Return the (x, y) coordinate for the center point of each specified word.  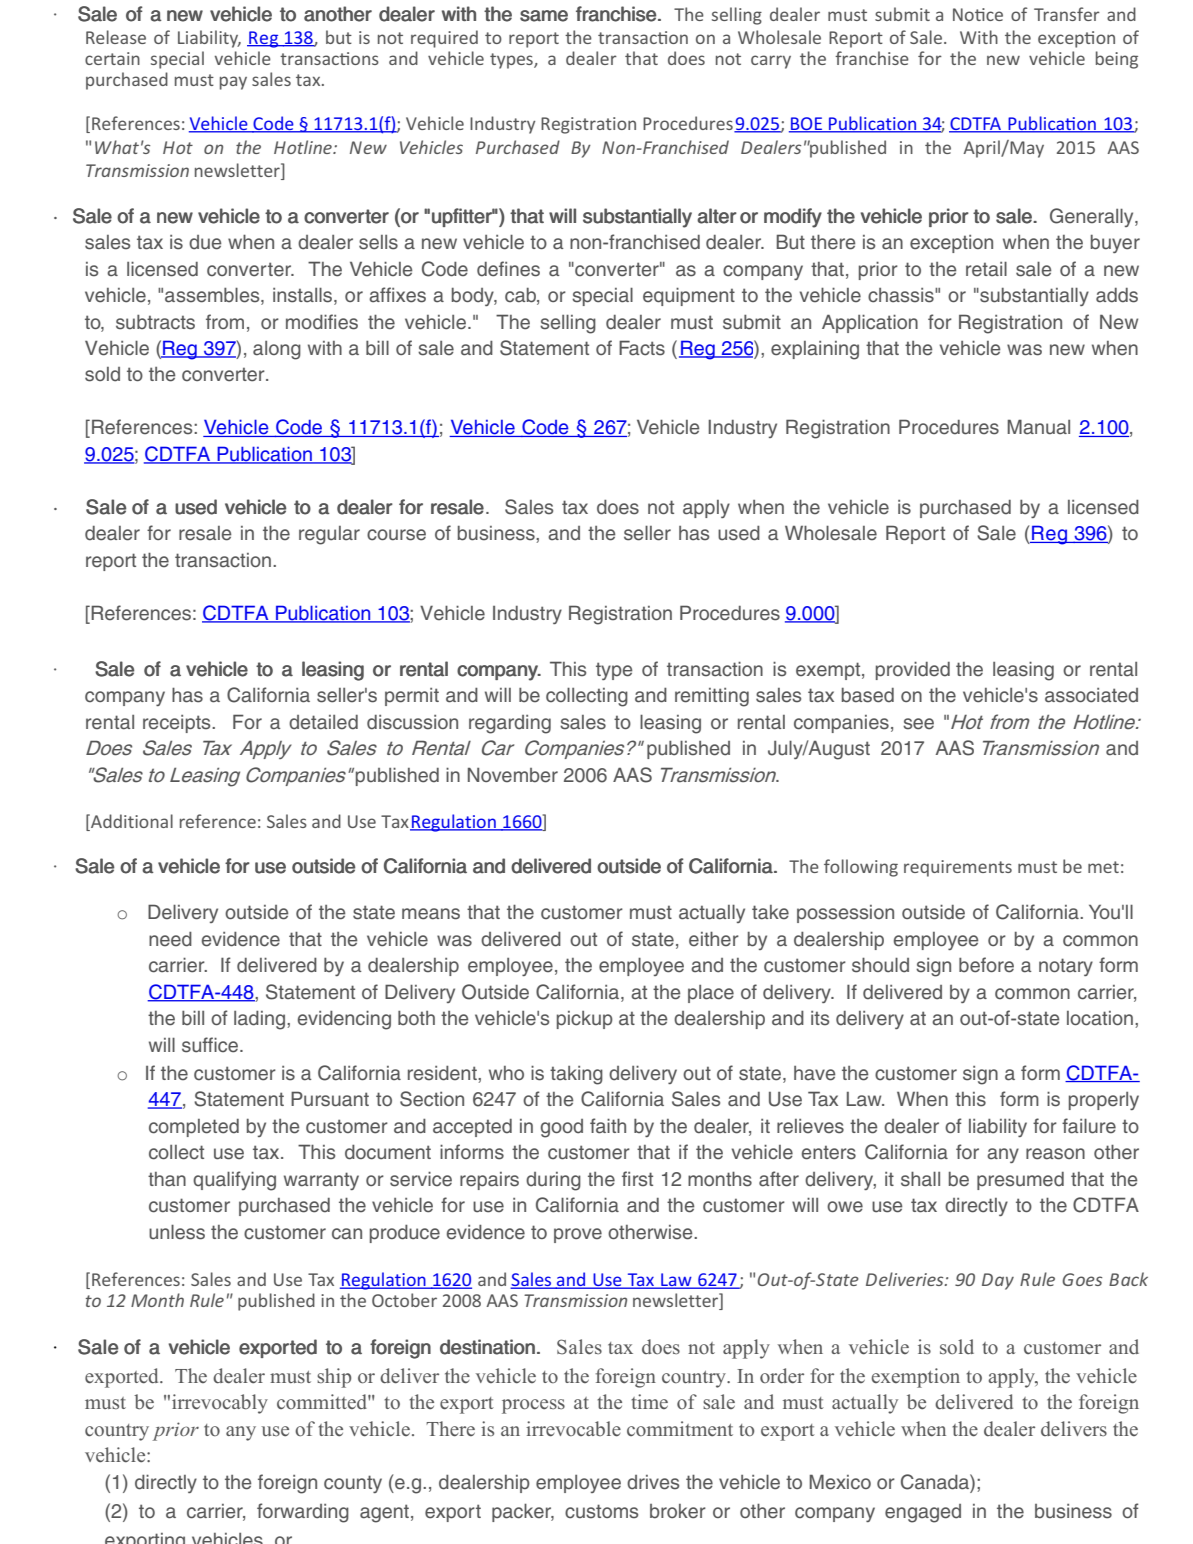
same (544, 16)
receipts (178, 724)
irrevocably (220, 1404)
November (513, 775)
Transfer (1067, 14)
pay (233, 83)
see (918, 724)
